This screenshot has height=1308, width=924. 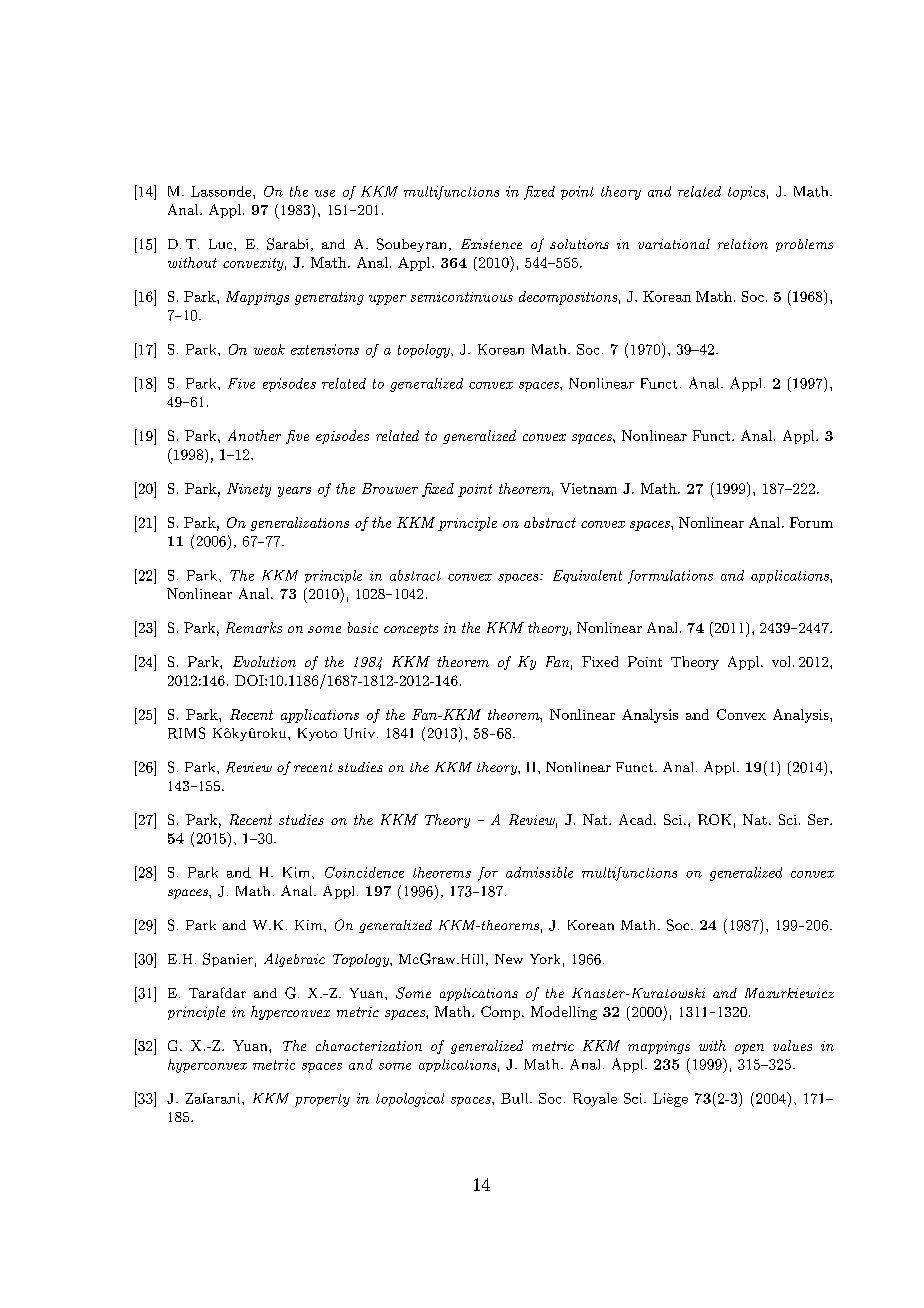 What do you see at coordinates (743, 244) in the screenshot?
I see `relation` at bounding box center [743, 244].
